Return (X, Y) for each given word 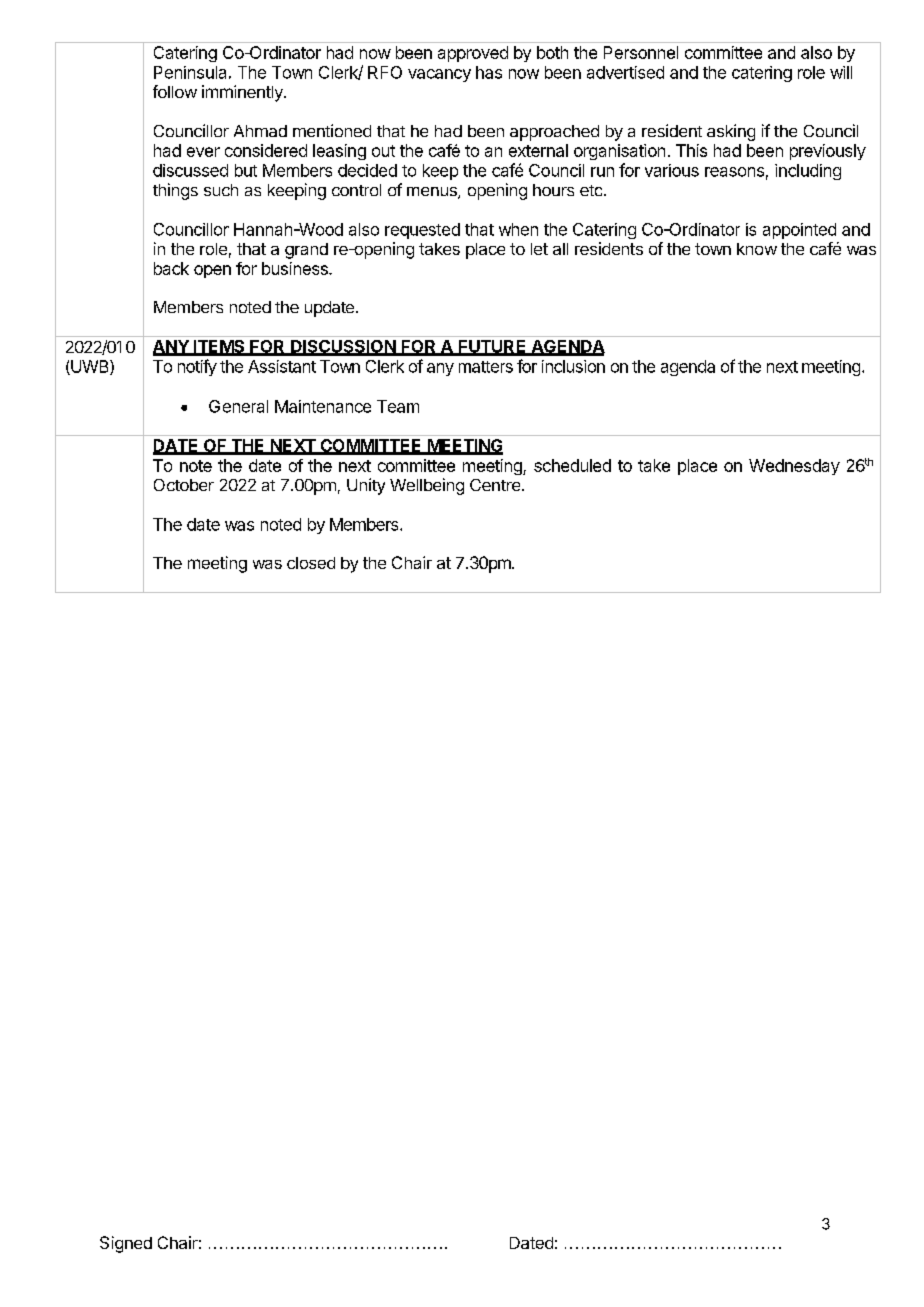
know (757, 249)
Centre (495, 485)
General (238, 406)
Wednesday (794, 467)
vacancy (439, 75)
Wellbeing (427, 486)
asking (731, 132)
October (184, 485)
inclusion (573, 366)
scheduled (572, 465)
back (171, 268)
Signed (126, 1244)
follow (175, 91)
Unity (366, 486)
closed (311, 563)
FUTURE (492, 347)
